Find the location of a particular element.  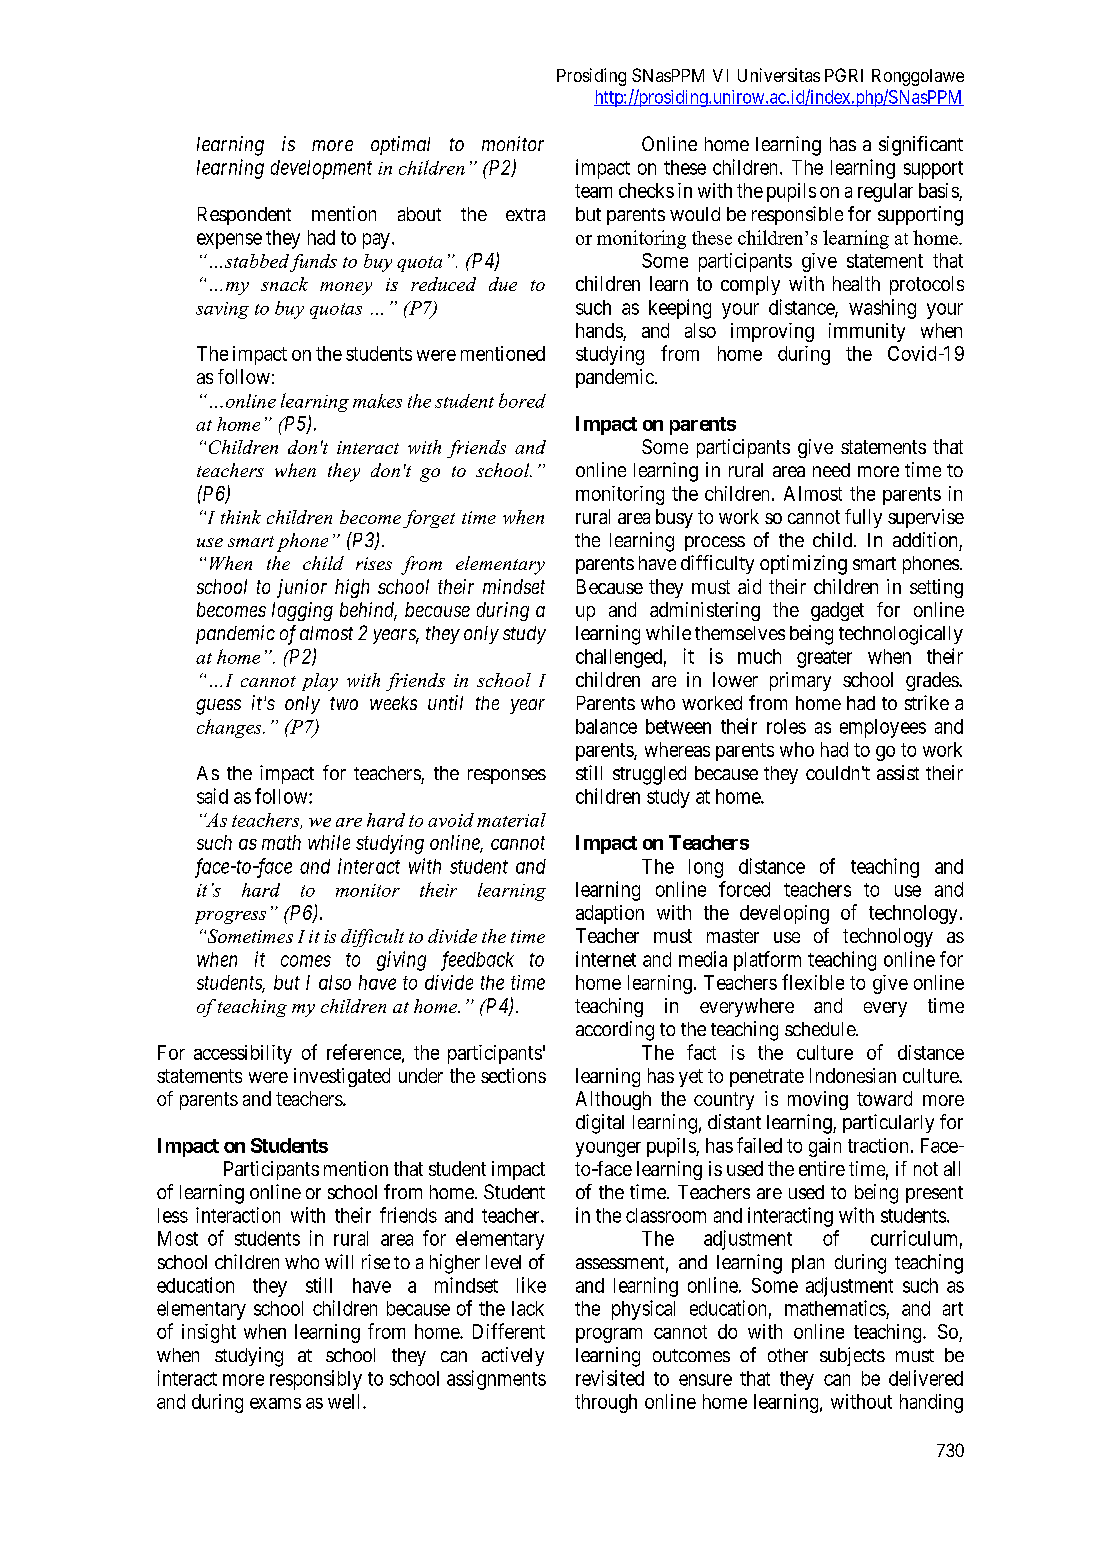

team is located at coordinates (593, 191).
